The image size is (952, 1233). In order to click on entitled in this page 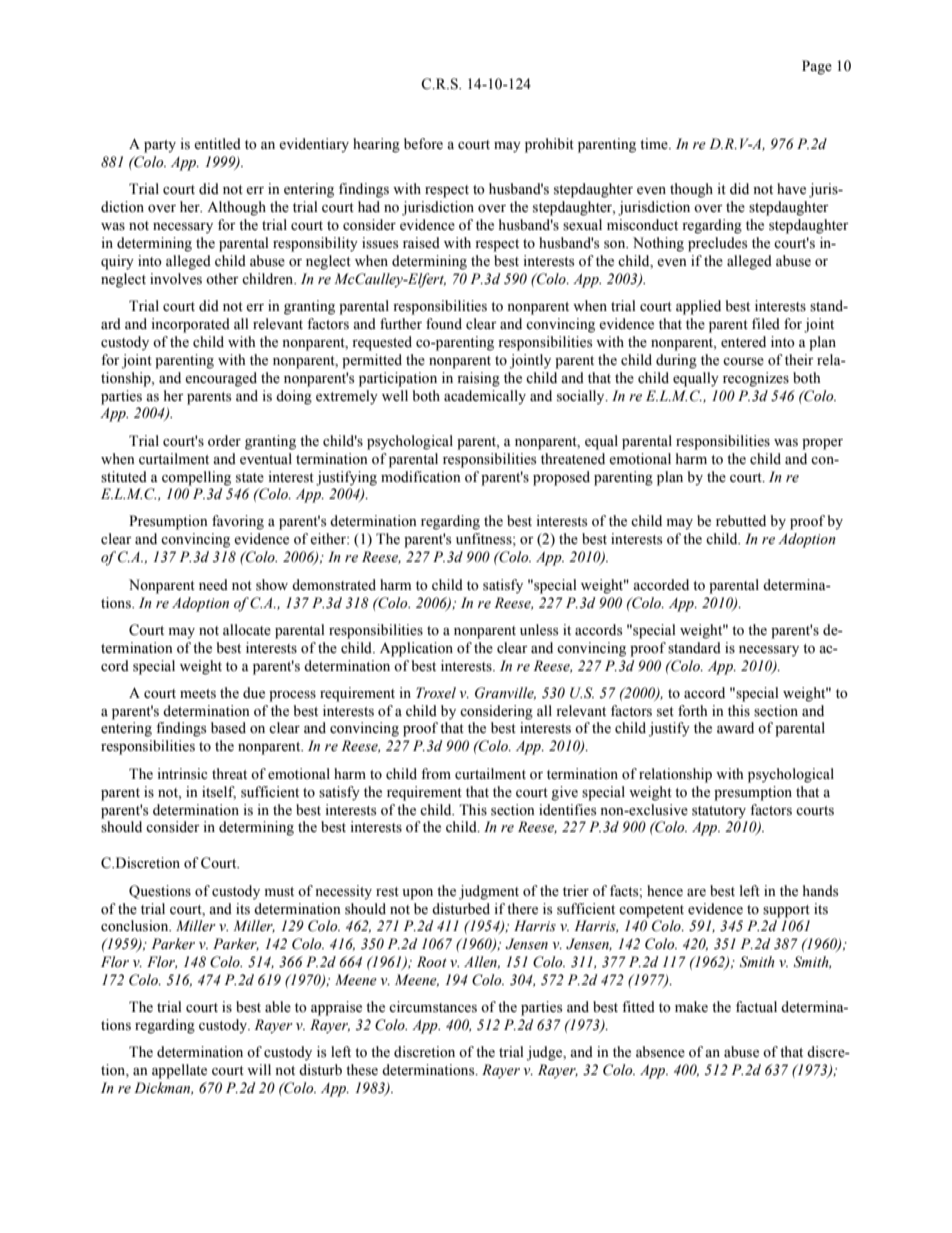, I will do `click(217, 144)`.
